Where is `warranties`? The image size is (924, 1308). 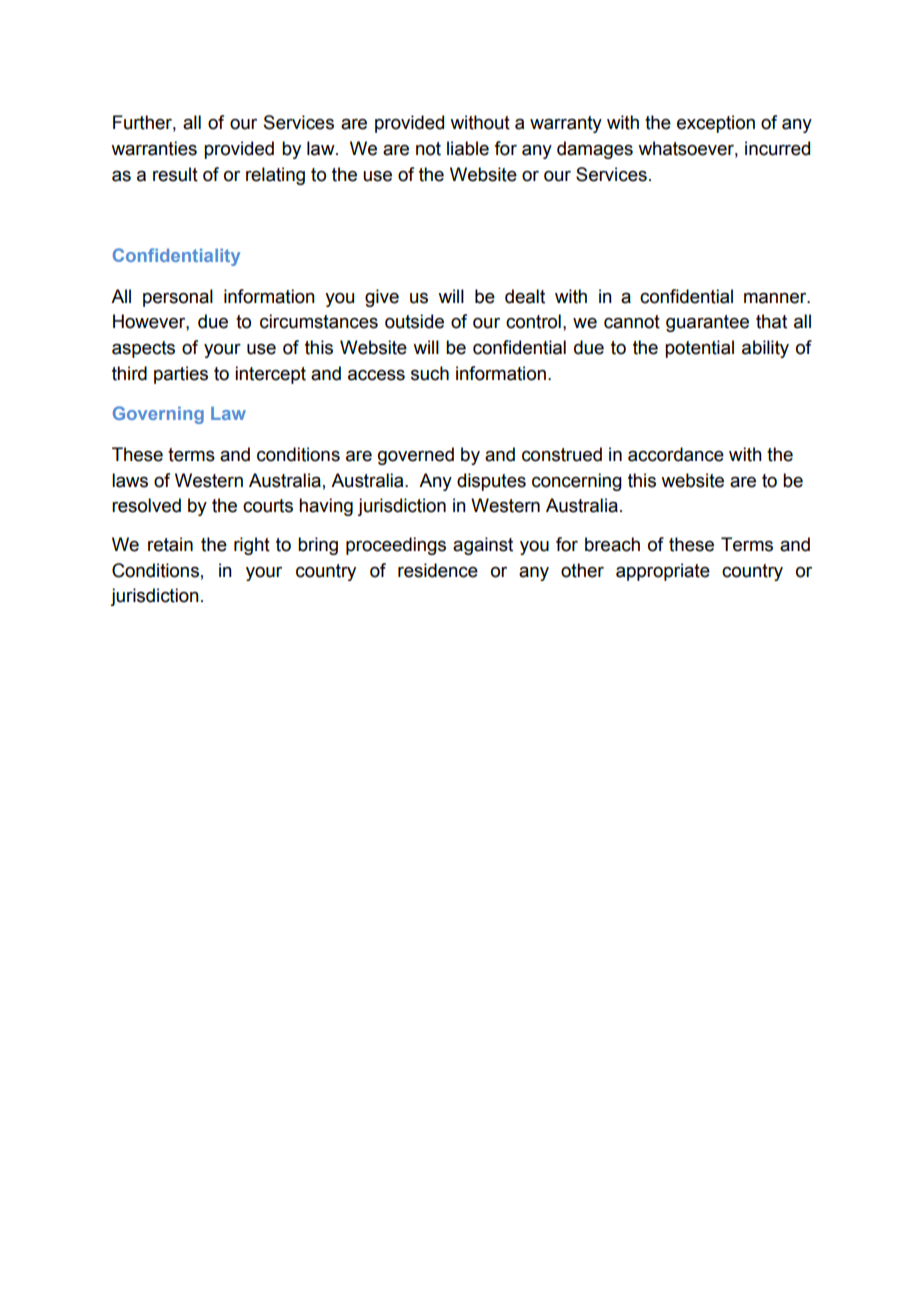
warranties is located at coordinates (154, 148).
